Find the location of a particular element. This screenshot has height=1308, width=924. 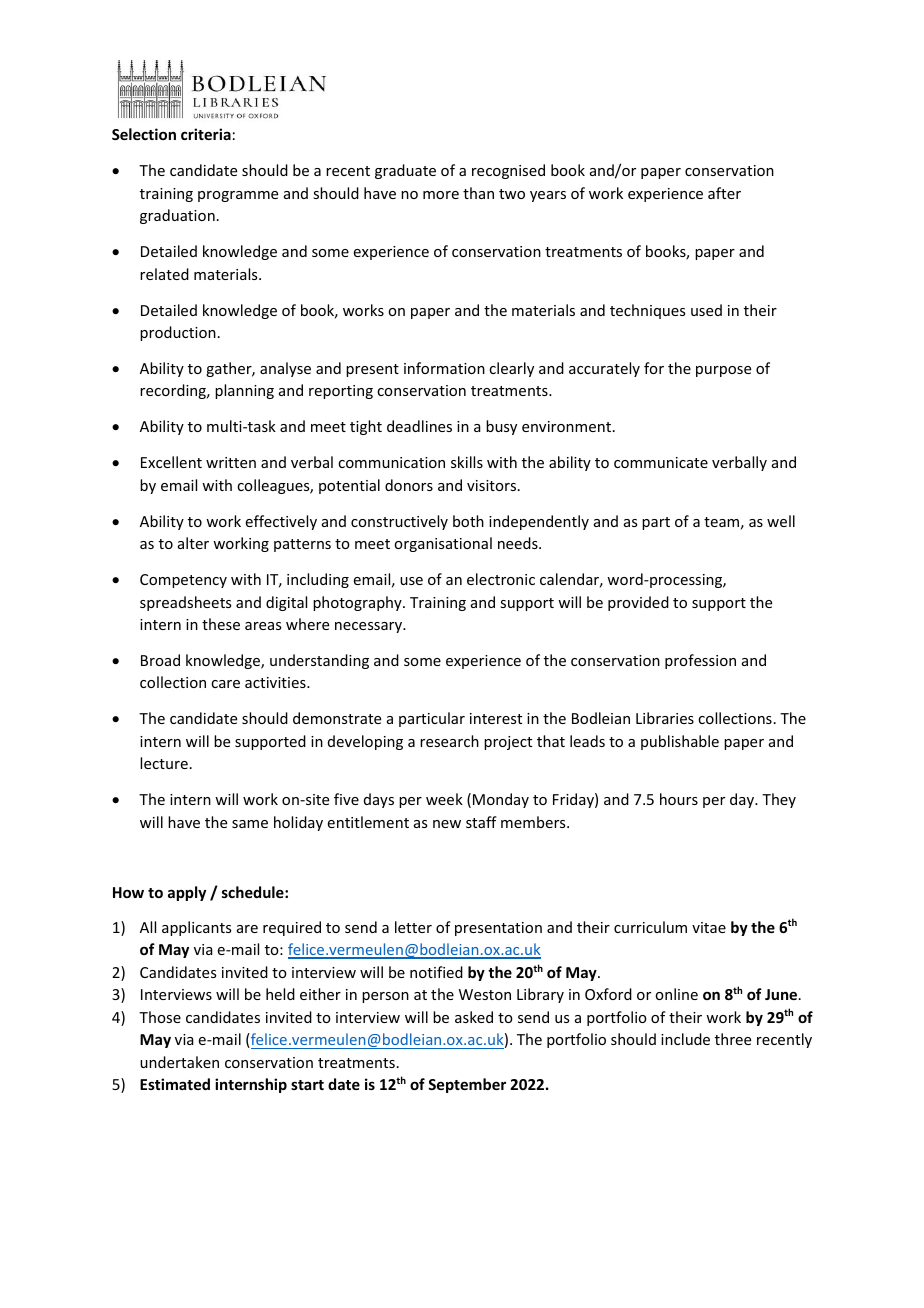

more is located at coordinates (441, 195).
